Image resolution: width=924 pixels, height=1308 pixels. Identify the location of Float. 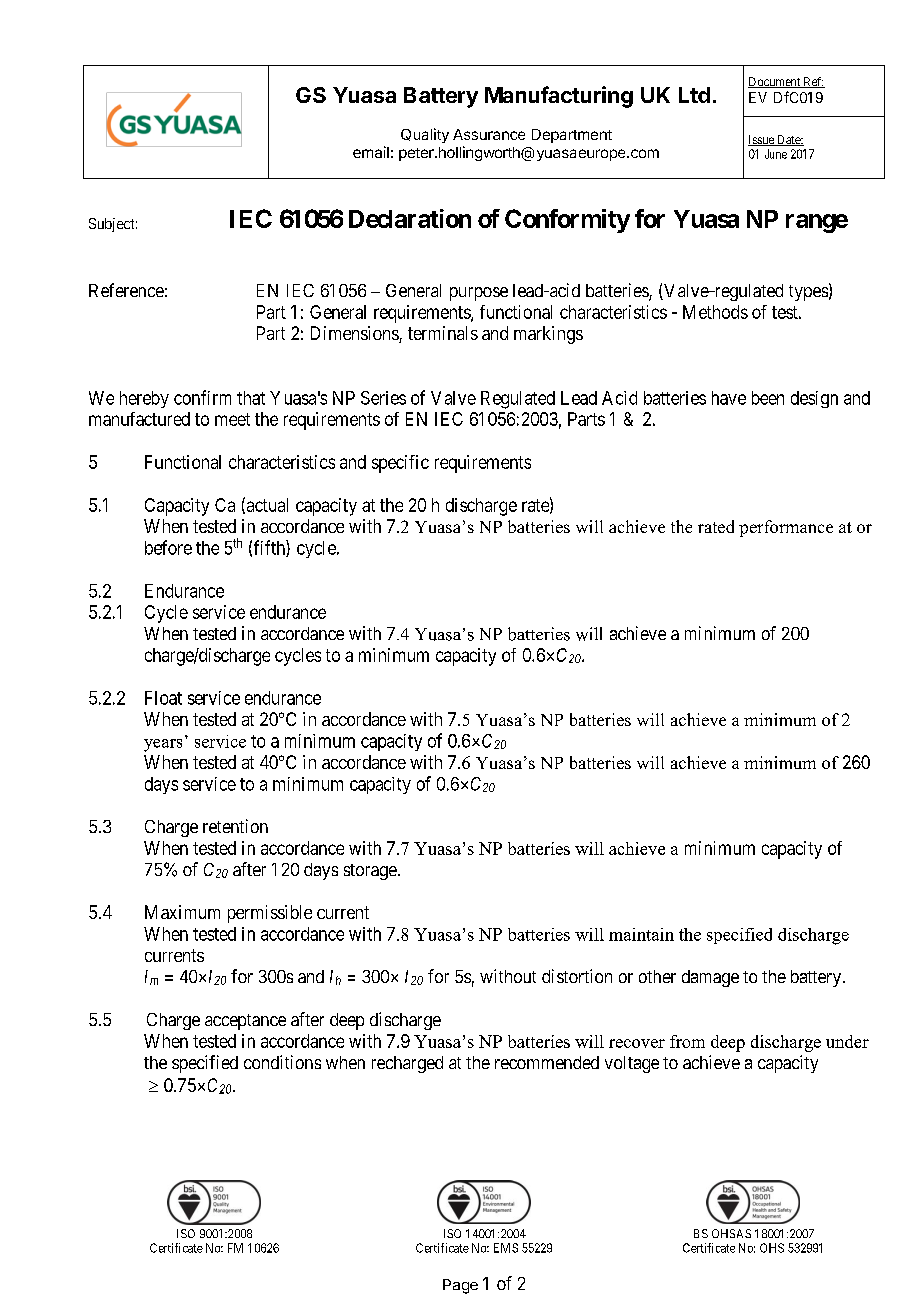
(163, 698).
